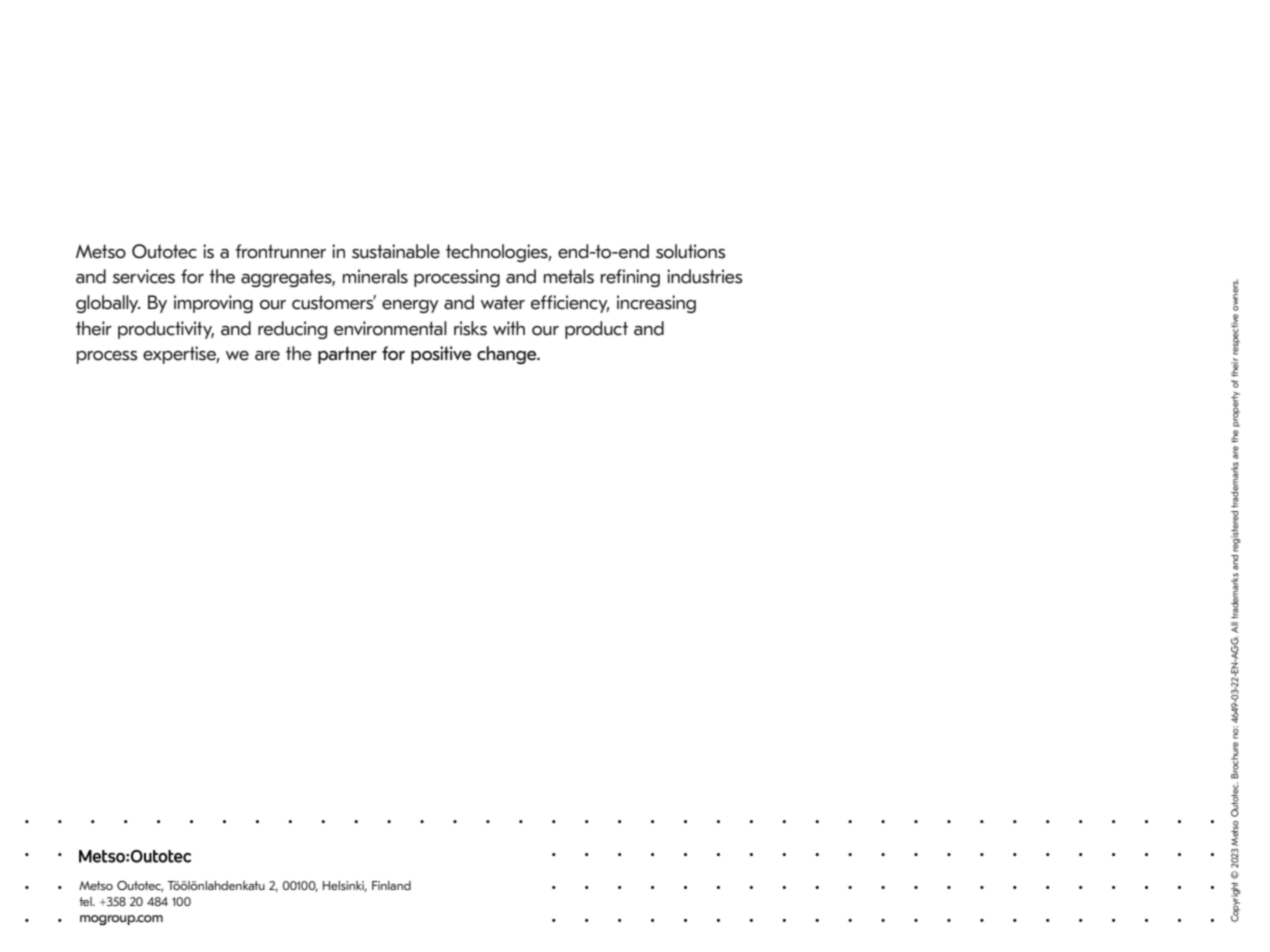 This image has height=952, width=1270. I want to click on improving, so click(213, 304).
